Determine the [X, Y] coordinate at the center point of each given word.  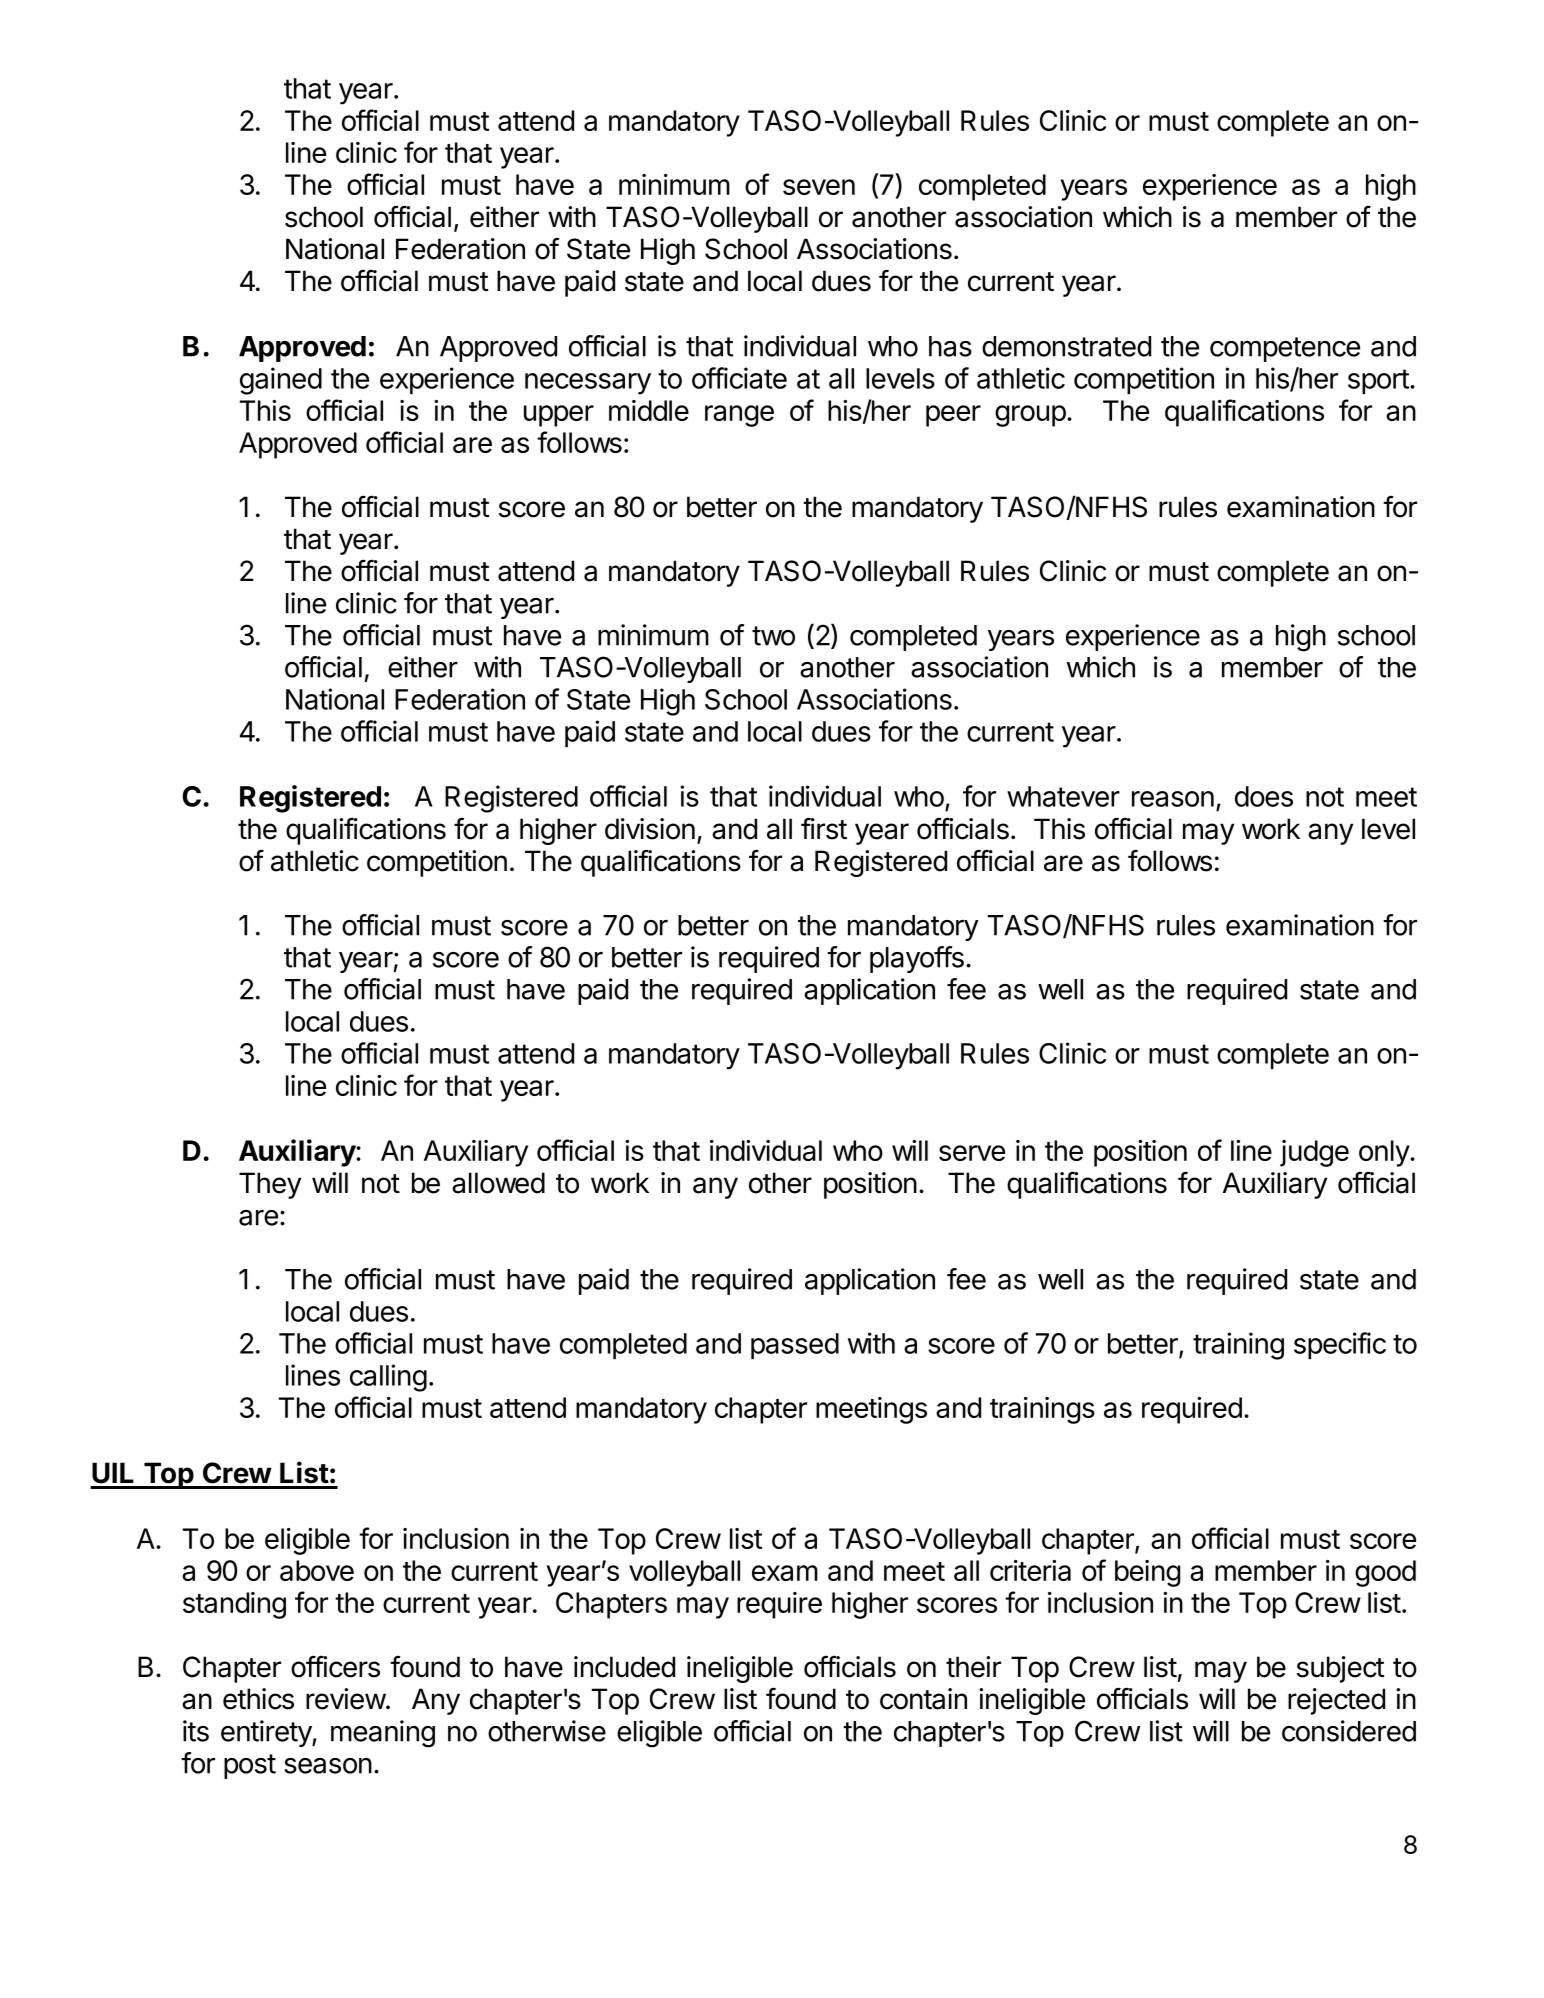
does [1264, 796]
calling [388, 1378]
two [773, 636]
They [270, 1185]
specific [1340, 1345]
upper [559, 416]
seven [819, 187]
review [346, 1699]
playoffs [917, 959]
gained [281, 381]
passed [795, 1346]
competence [1285, 349]
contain [923, 1699]
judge [1314, 1153]
